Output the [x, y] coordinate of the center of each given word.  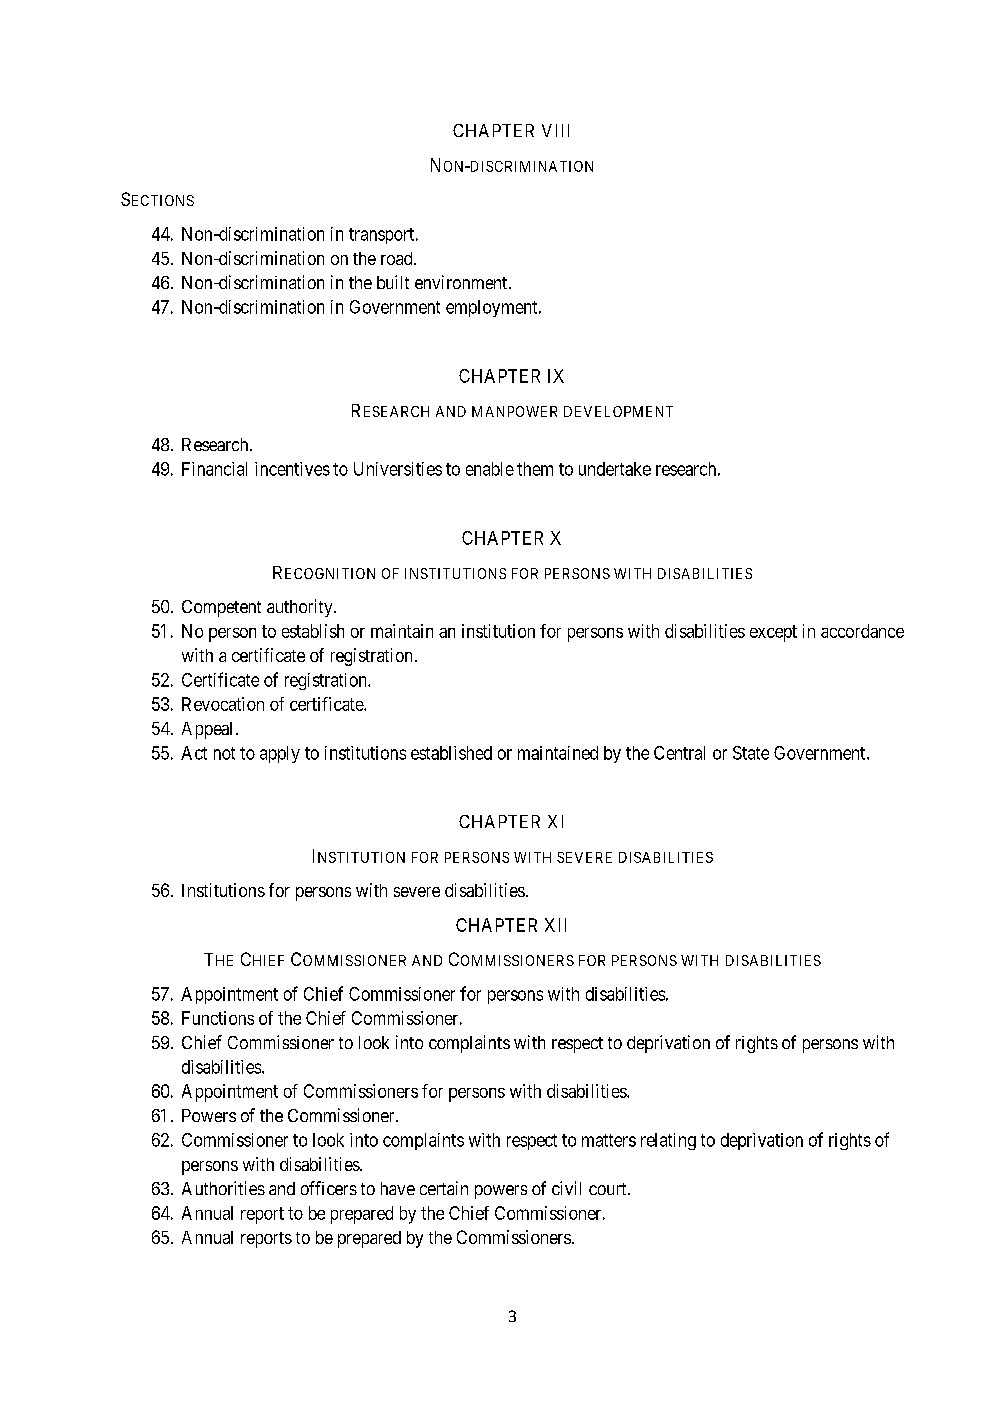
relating [668, 1141]
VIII [555, 130]
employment [493, 308]
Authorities [223, 1188]
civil [566, 1188]
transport [383, 236]
